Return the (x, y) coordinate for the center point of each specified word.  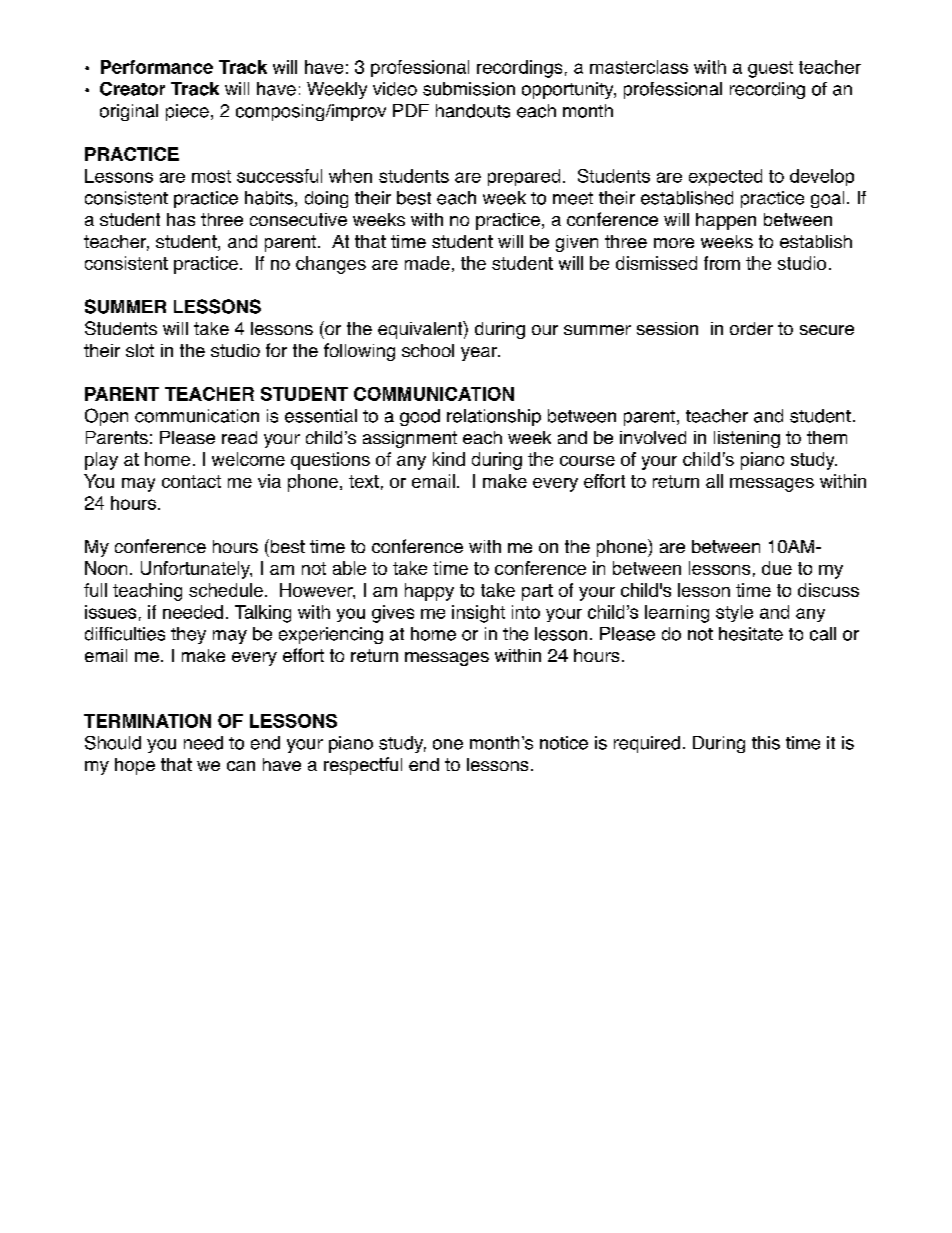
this (766, 743)
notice (564, 743)
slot (140, 350)
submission (469, 89)
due (777, 568)
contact (191, 481)
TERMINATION (147, 721)
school (428, 350)
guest (770, 69)
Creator (132, 89)
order (751, 328)
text (364, 481)
